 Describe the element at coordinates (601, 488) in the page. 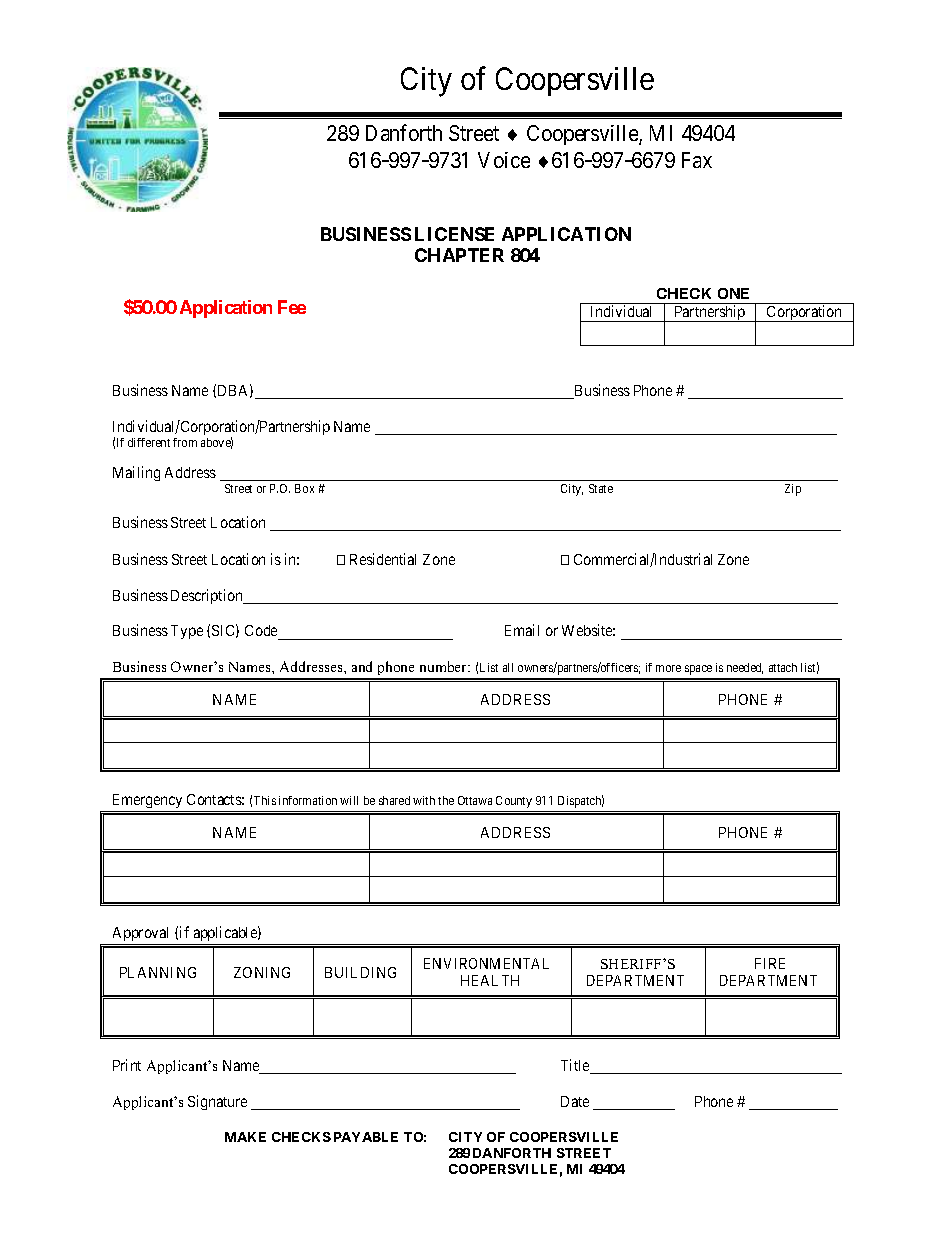

I see `State` at that location.
